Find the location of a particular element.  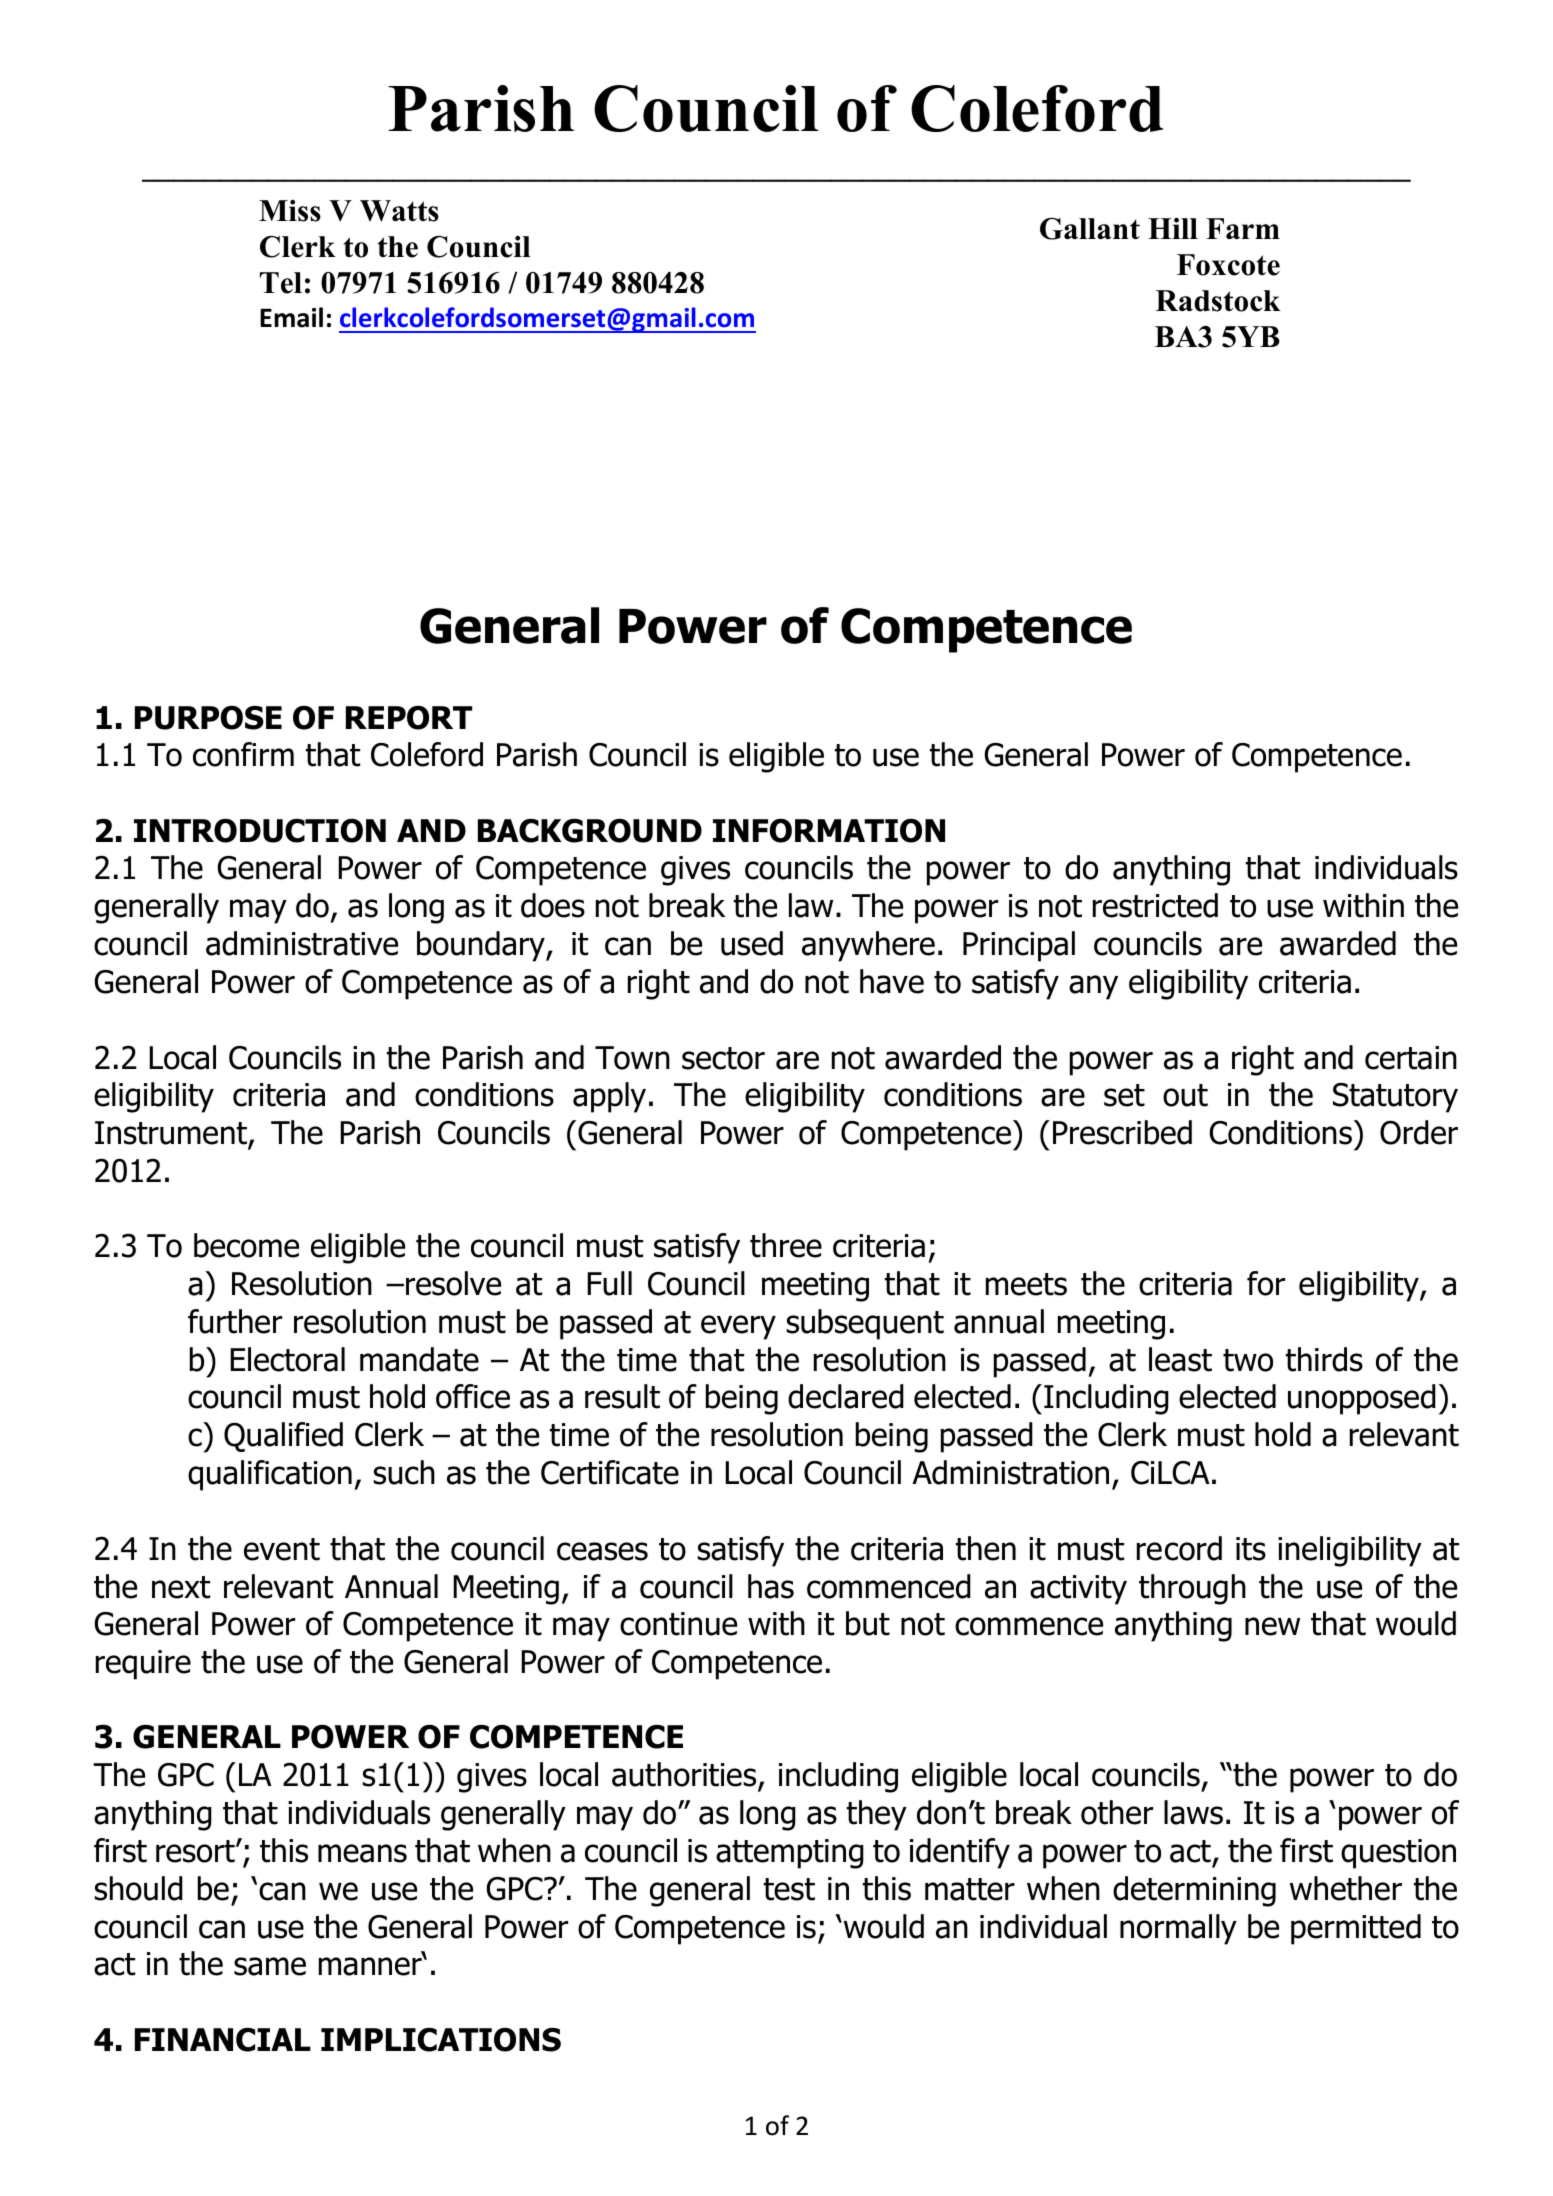

Gallant is located at coordinates (1090, 228).
